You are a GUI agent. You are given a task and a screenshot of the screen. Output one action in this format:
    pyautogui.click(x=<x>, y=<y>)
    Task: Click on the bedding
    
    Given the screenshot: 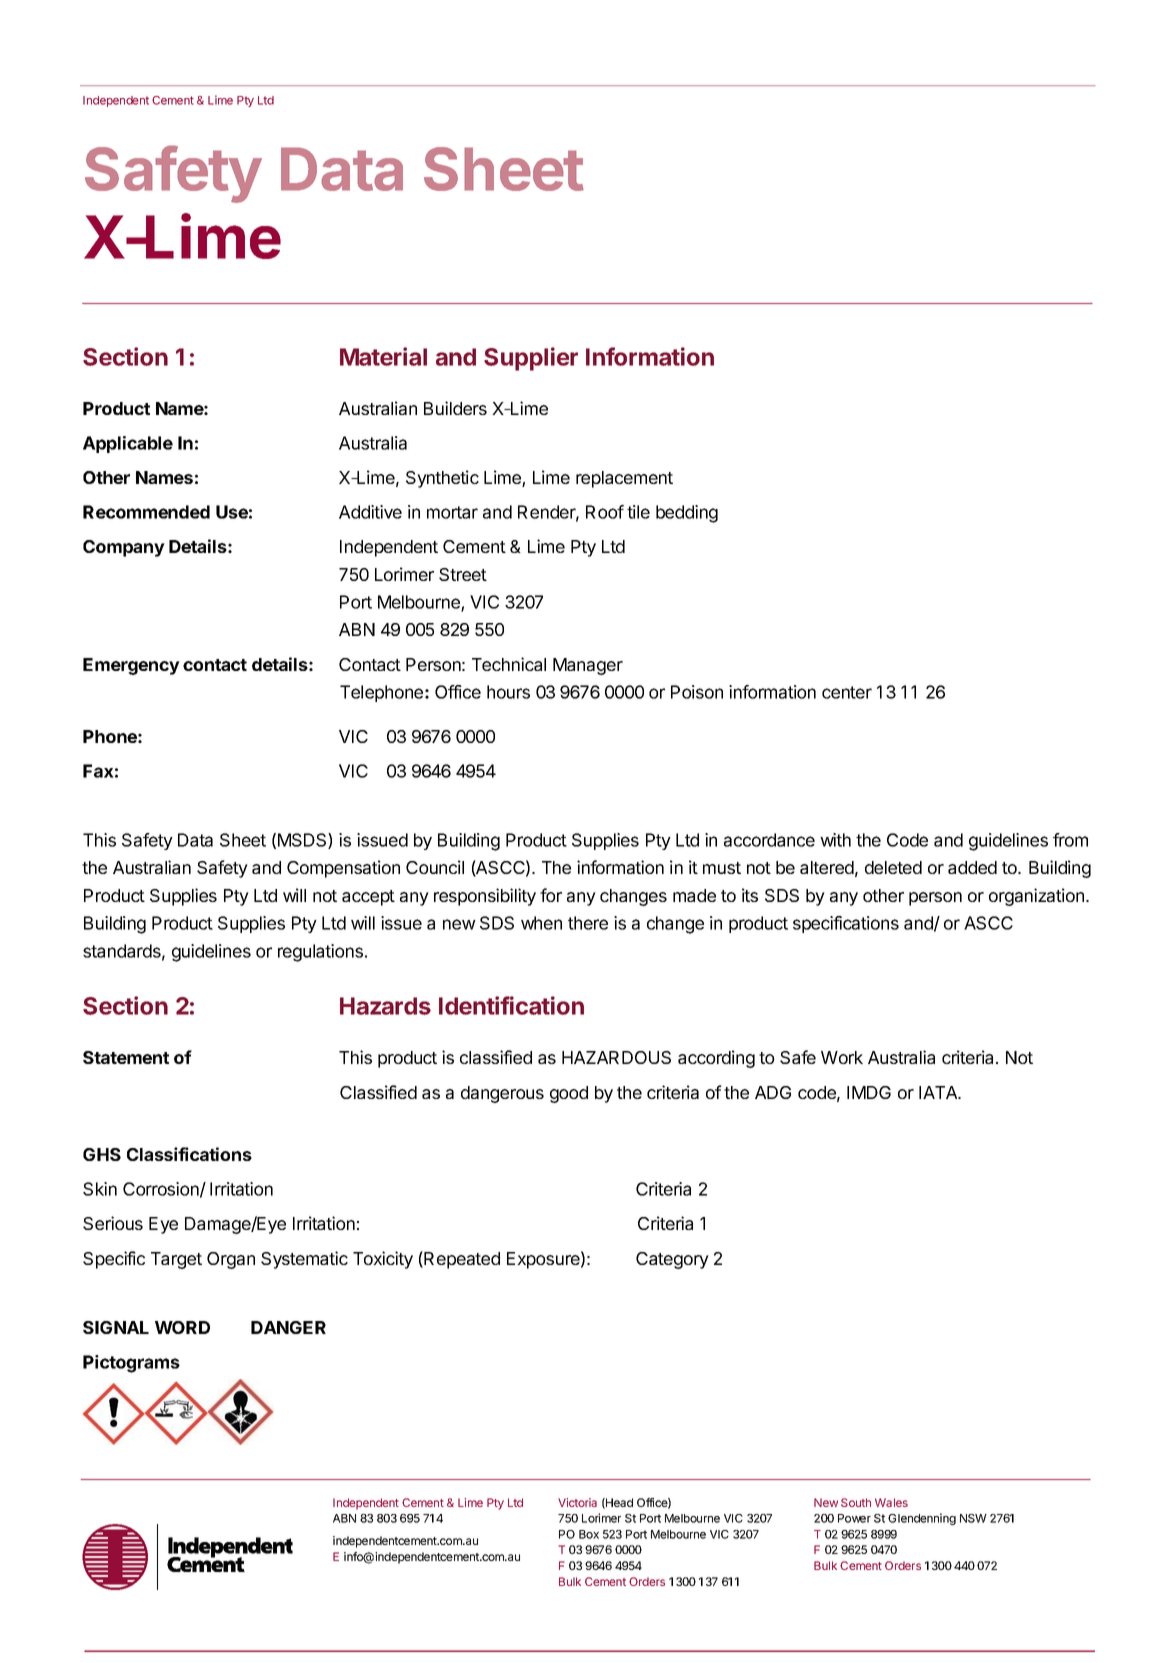 What is the action you would take?
    pyautogui.click(x=687, y=514)
